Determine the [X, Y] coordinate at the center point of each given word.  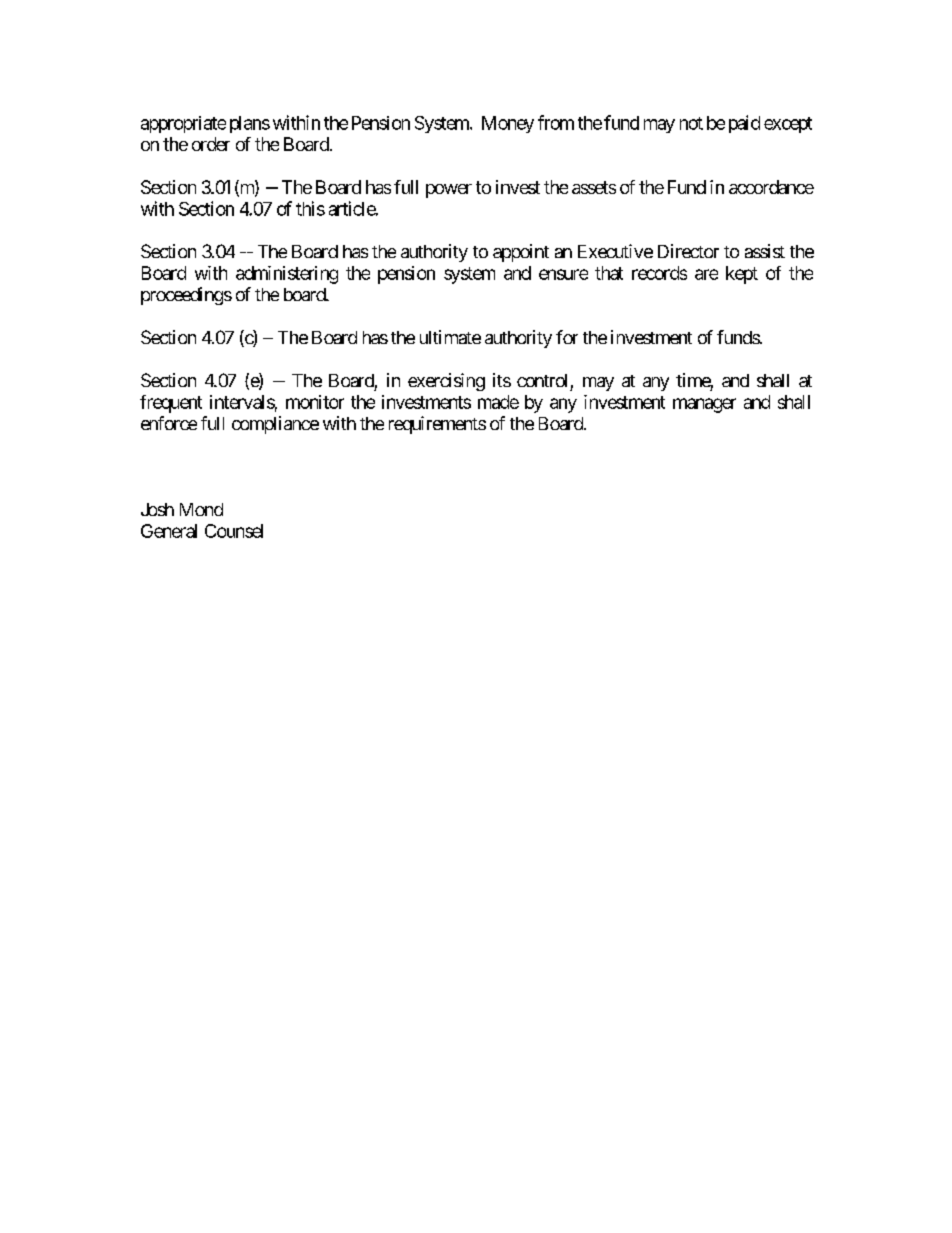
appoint [521, 253]
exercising [446, 382]
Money [508, 124]
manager [704, 405]
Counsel [234, 531]
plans [250, 124]
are [706, 274]
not [691, 123]
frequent [171, 404]
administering [287, 275]
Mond [201, 509]
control [542, 380]
